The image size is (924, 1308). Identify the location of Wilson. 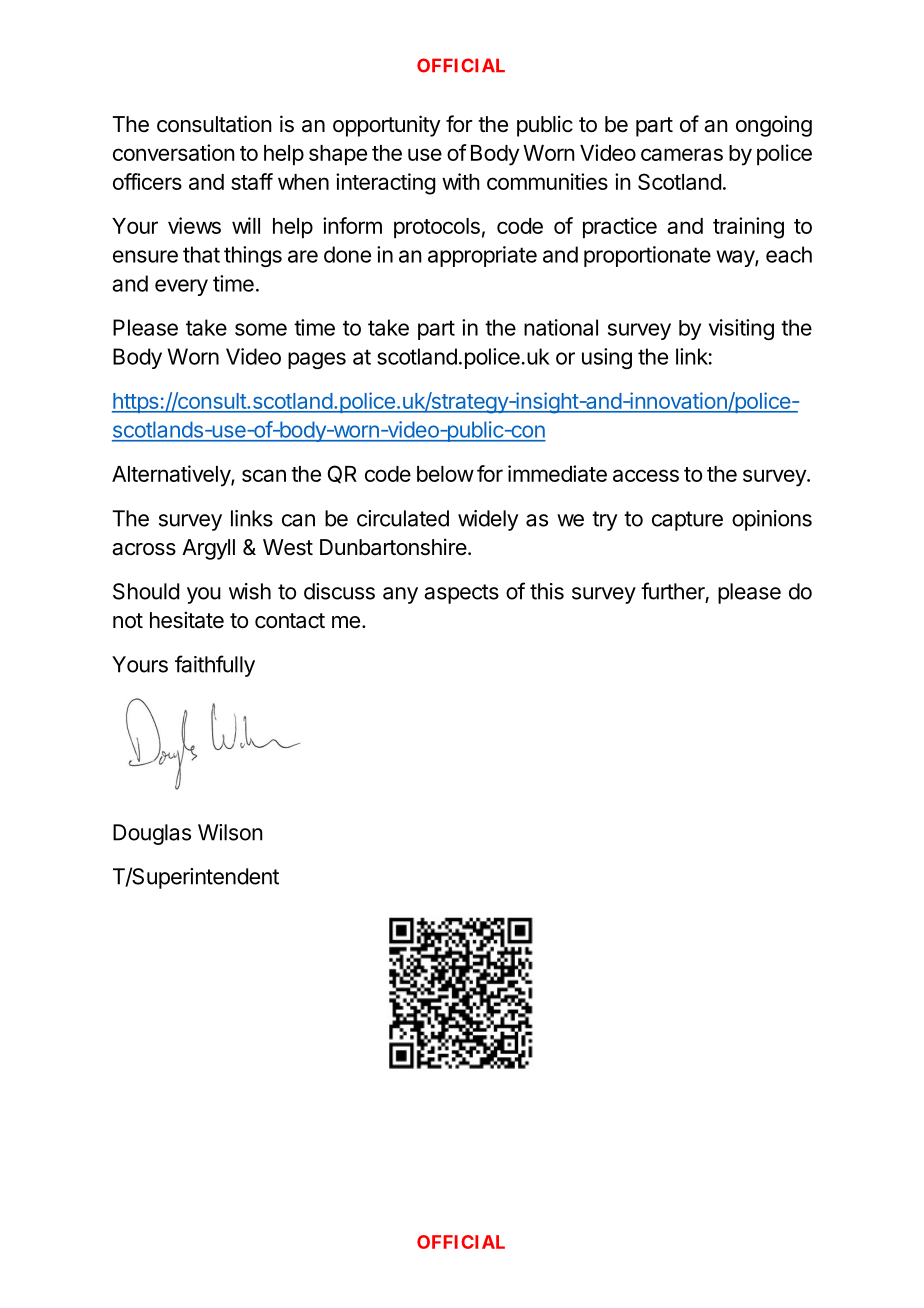
(230, 832).
